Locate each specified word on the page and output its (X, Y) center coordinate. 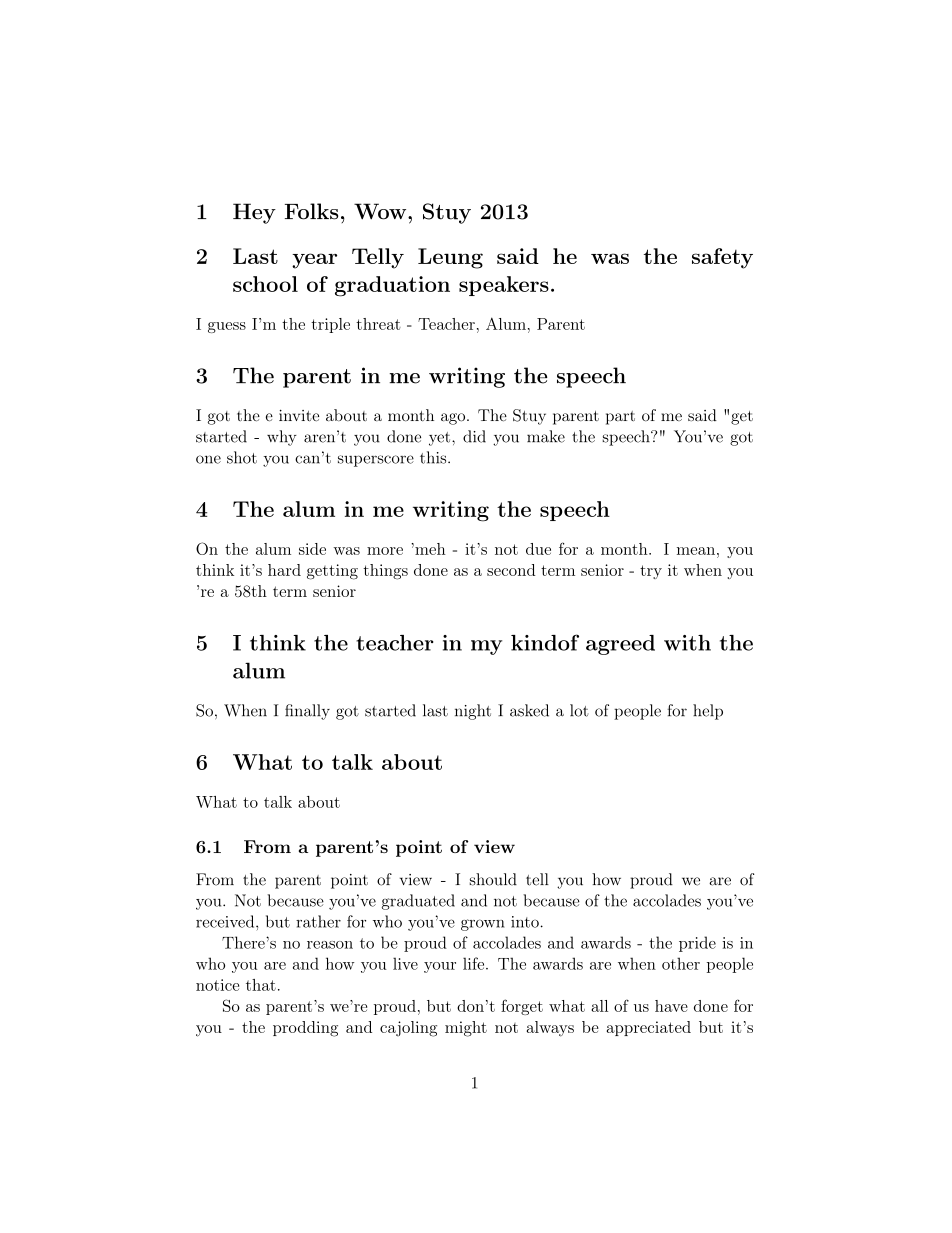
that (261, 985)
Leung (450, 258)
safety (722, 258)
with (687, 643)
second (511, 570)
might (466, 1029)
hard (284, 570)
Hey (254, 213)
